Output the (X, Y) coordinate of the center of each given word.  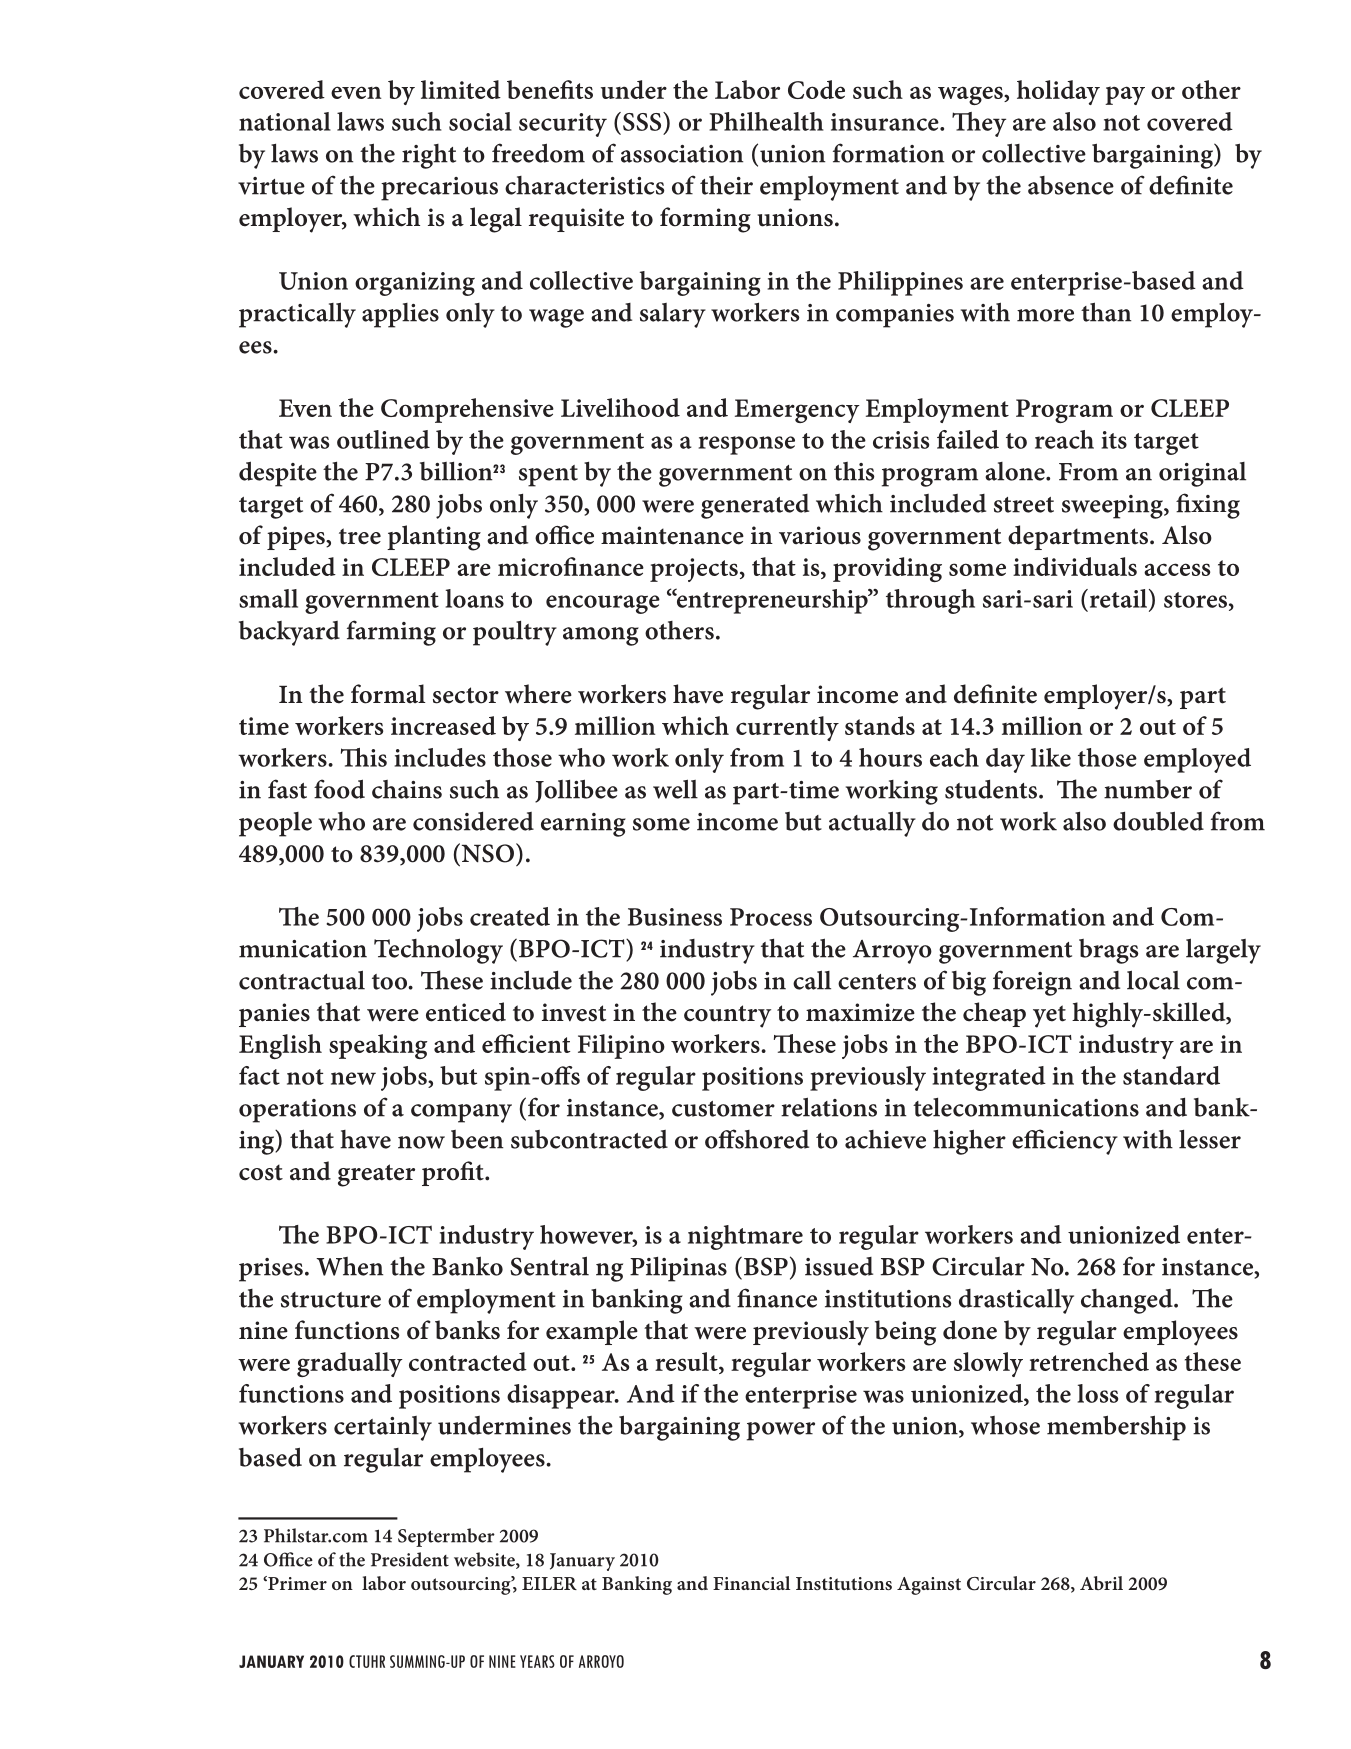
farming (391, 633)
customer (723, 1109)
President (410, 1559)
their (726, 185)
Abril (1101, 1583)
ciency (1081, 1143)
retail (1118, 598)
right (429, 156)
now (421, 1142)
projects (694, 570)
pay (1125, 95)
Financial (751, 1583)
